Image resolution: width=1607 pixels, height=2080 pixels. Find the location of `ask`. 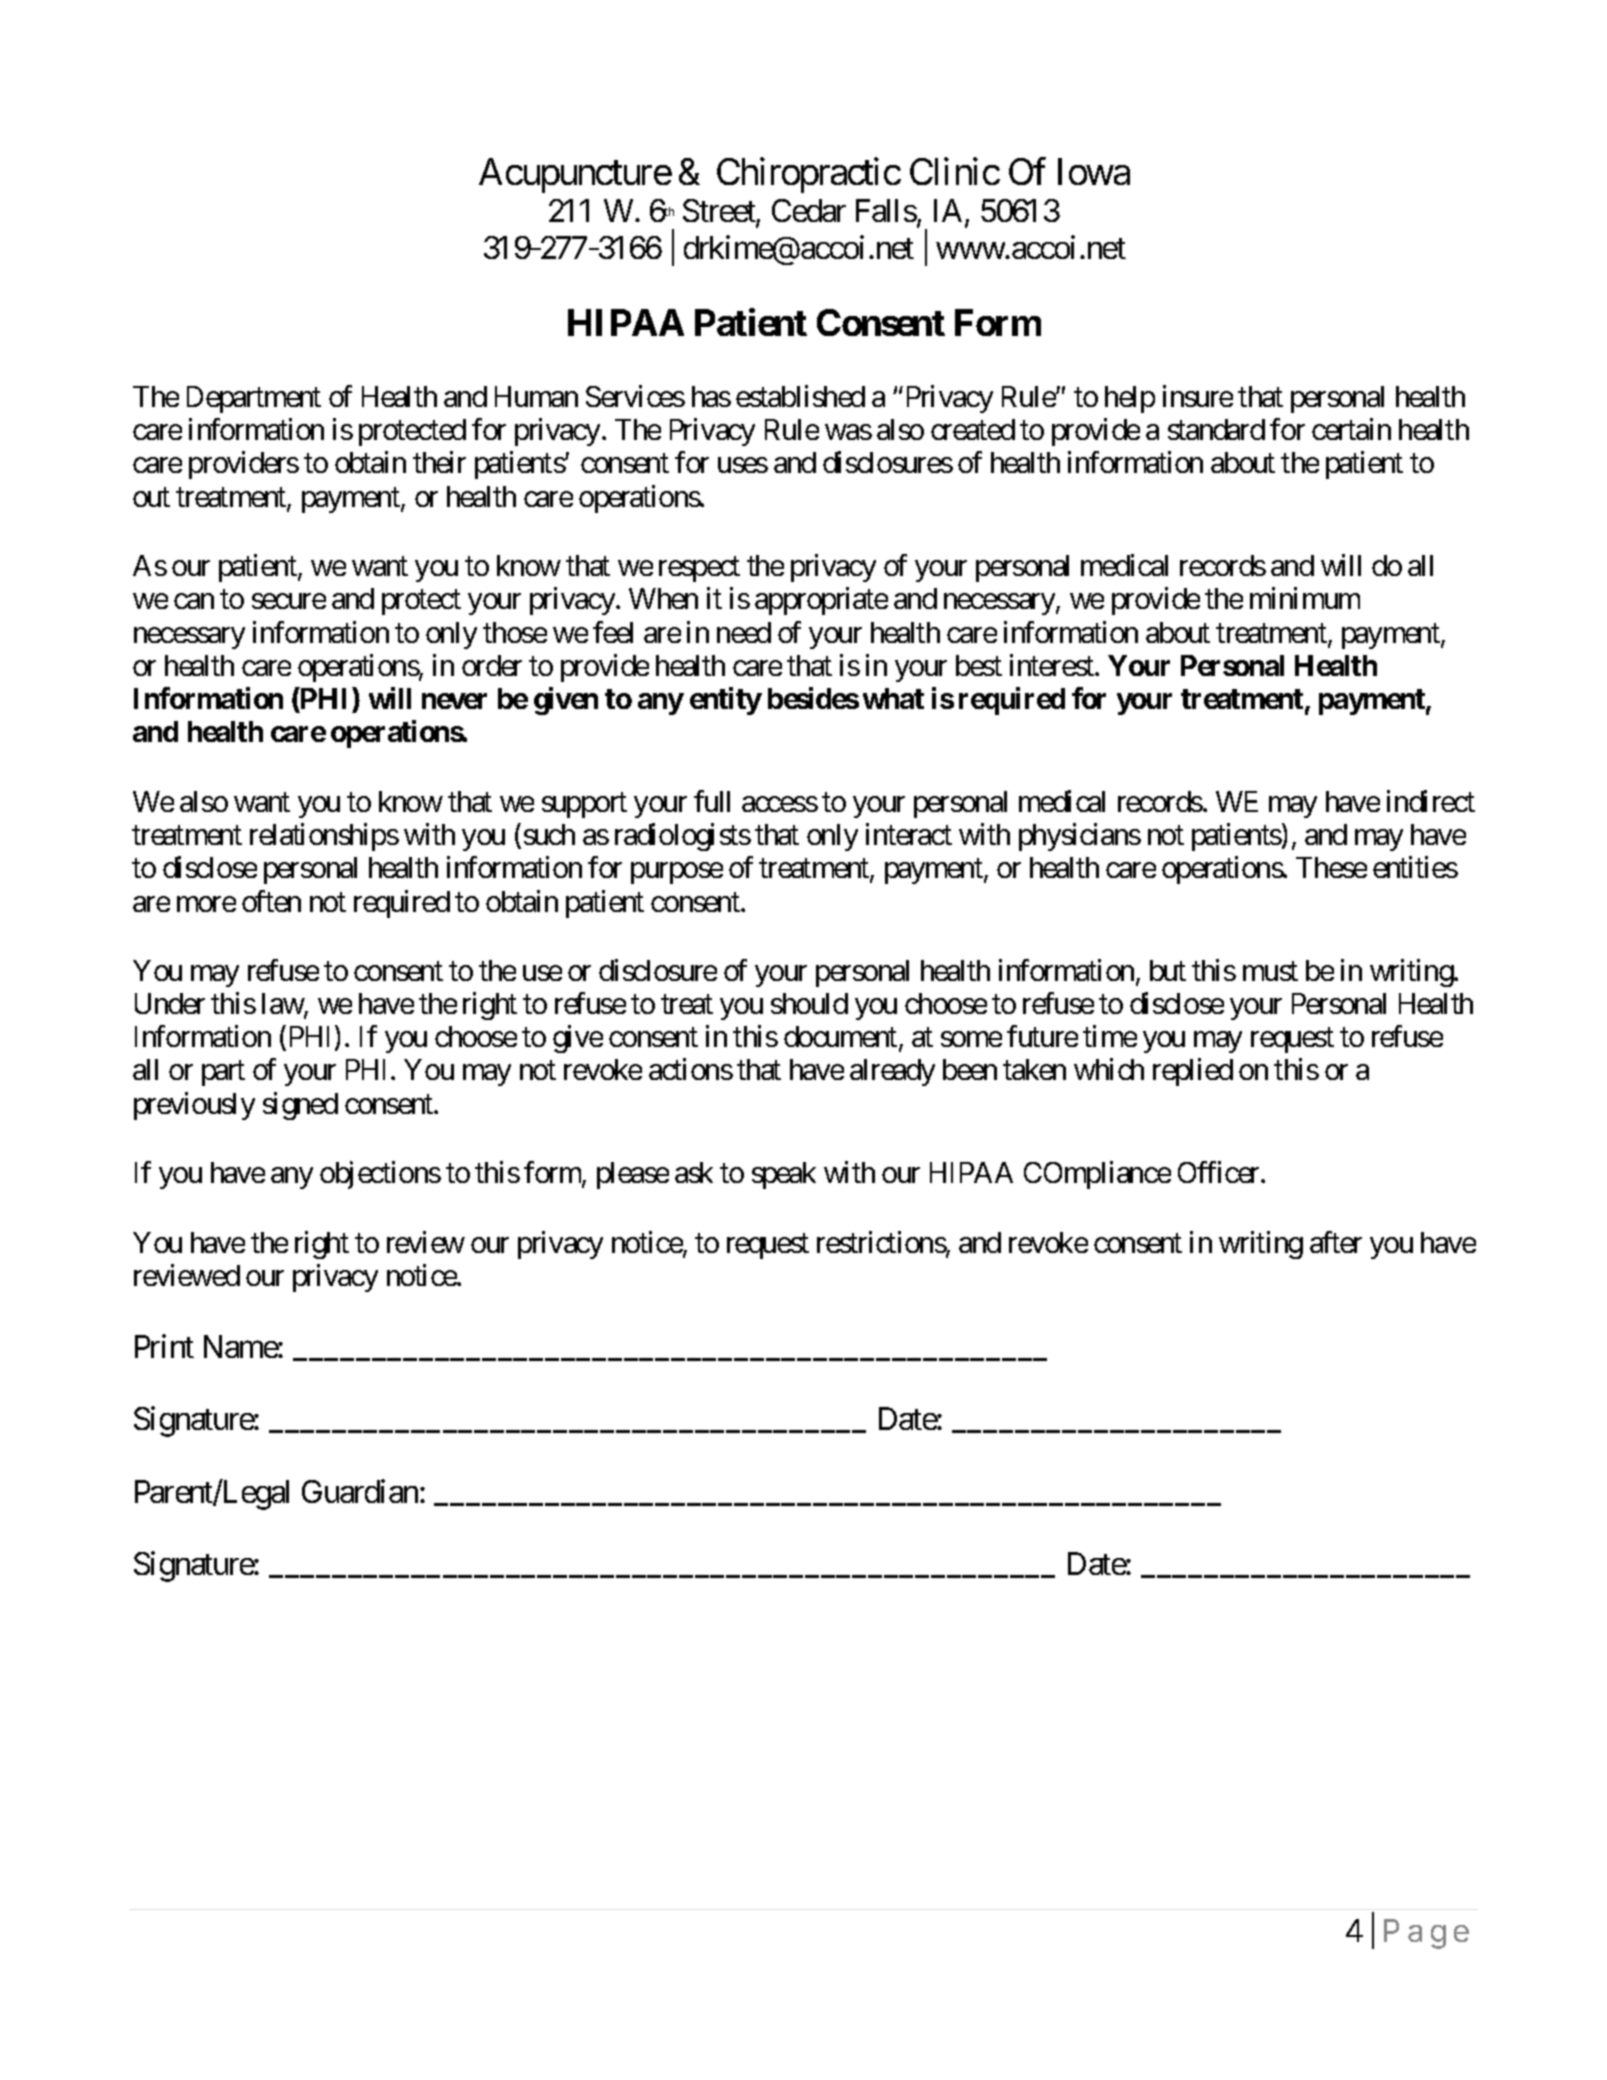

ask is located at coordinates (694, 1172).
